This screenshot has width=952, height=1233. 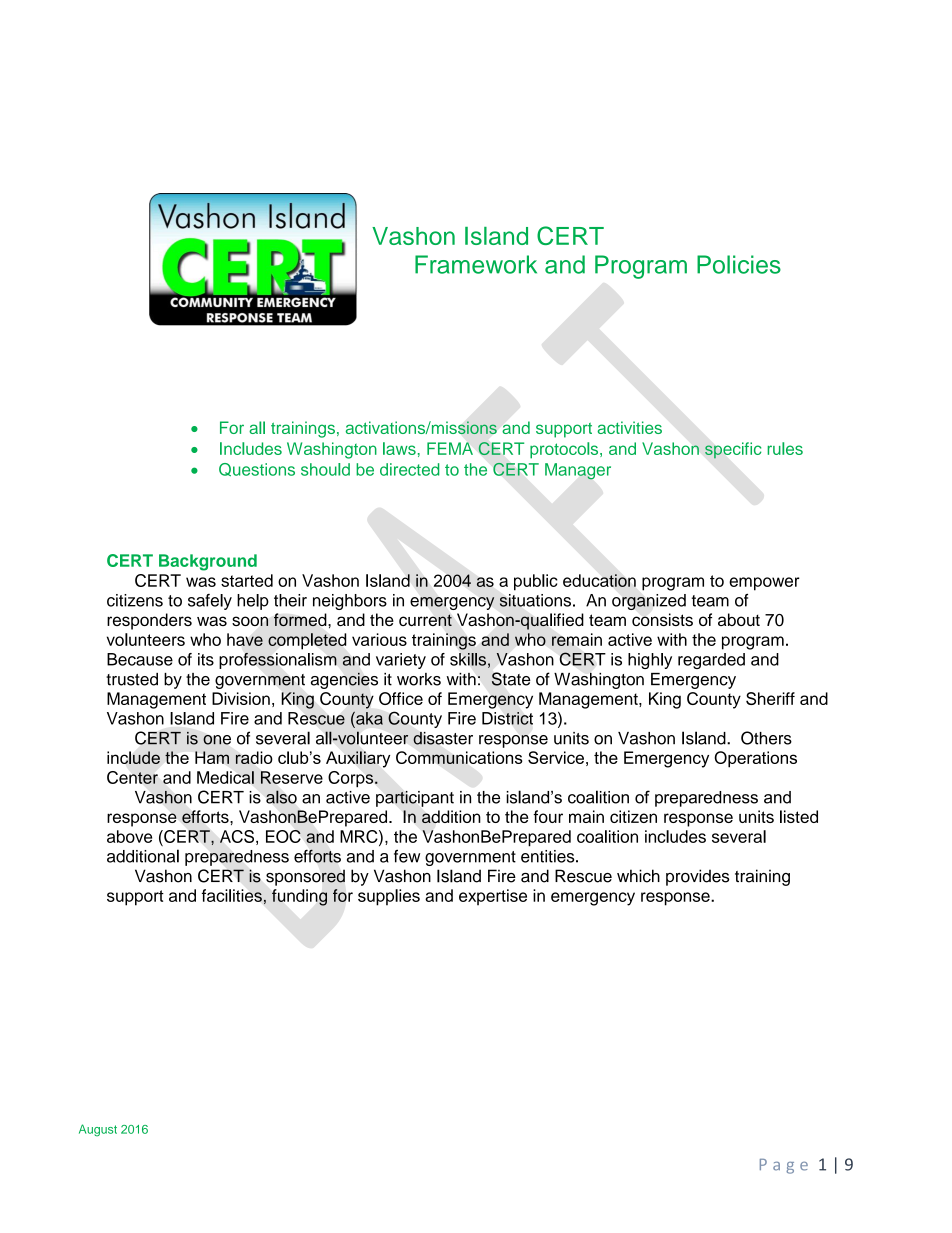 I want to click on Framework, so click(x=476, y=264).
